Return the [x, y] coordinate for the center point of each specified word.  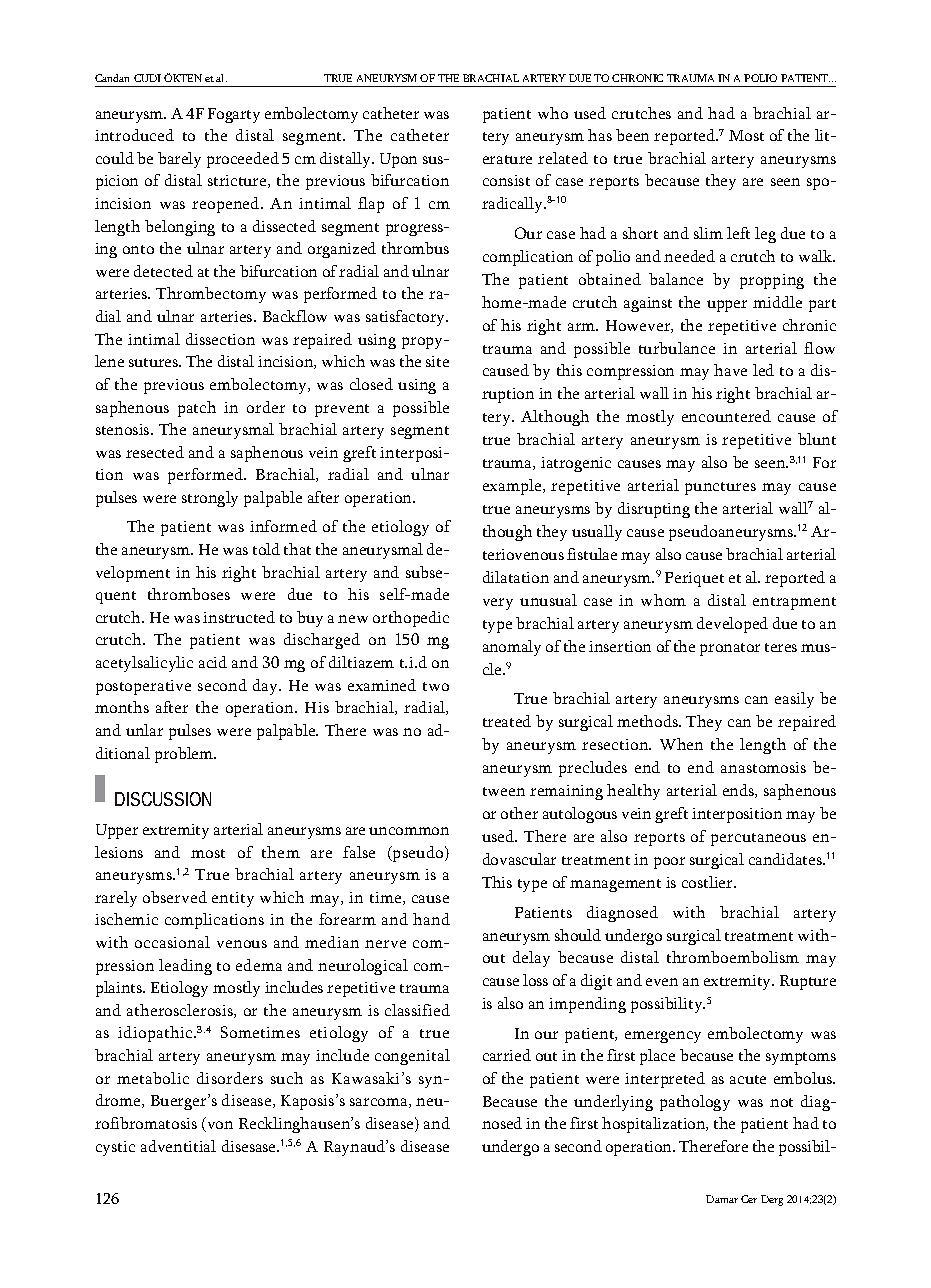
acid [213, 662]
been [632, 135]
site [437, 361]
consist [506, 180]
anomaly [512, 648]
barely [179, 160]
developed [732, 625]
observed [175, 897]
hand [431, 919]
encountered [726, 416]
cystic [115, 1148]
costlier [708, 882]
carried [507, 1055]
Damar [722, 1199]
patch [197, 409]
